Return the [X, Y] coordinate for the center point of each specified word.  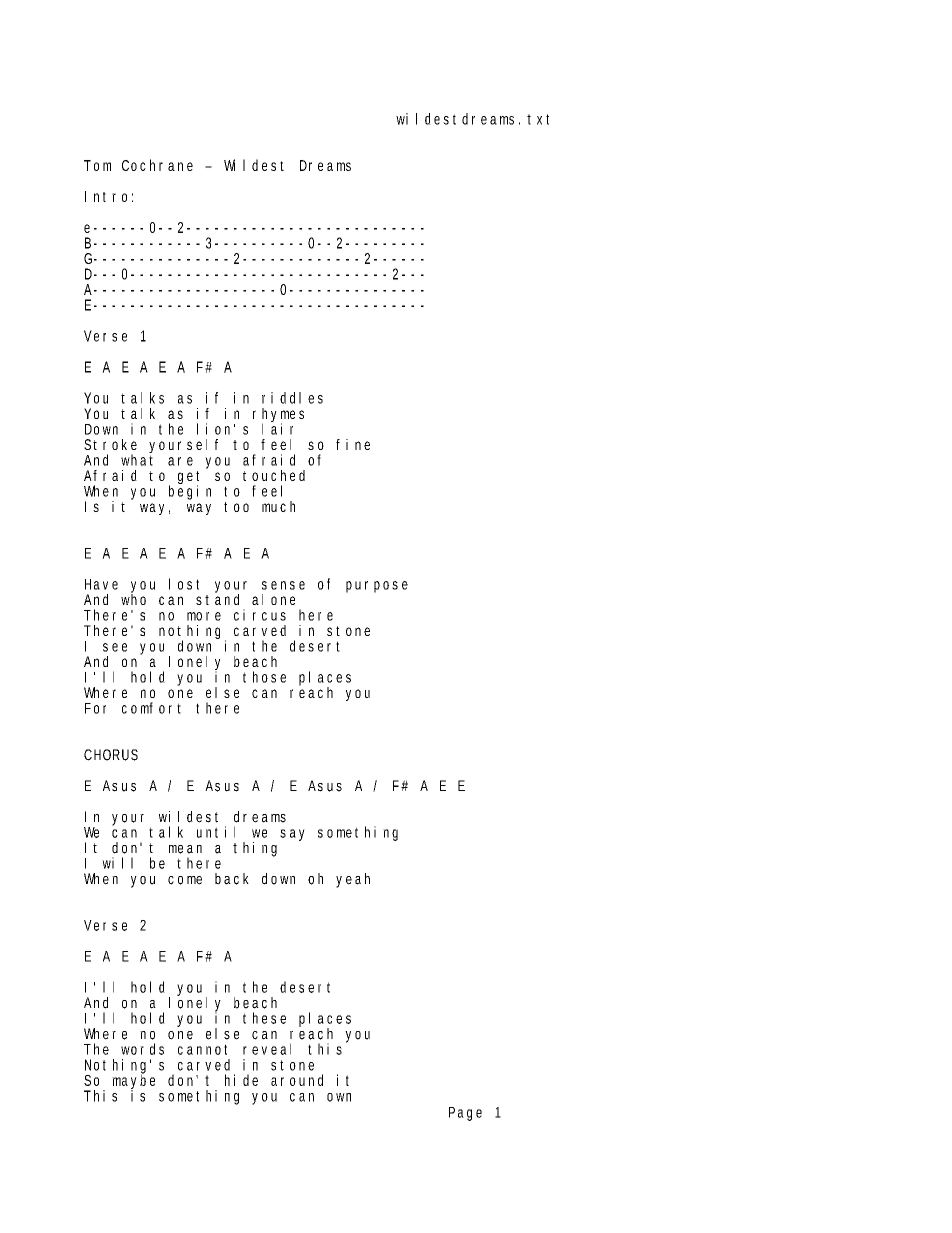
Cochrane [157, 165]
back [232, 879]
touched [274, 475]
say [292, 835]
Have [101, 584]
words [142, 1049]
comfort [151, 708]
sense [283, 585]
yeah [353, 880]
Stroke [110, 444]
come [185, 880]
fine [353, 444]
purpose [377, 587]
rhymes [278, 416]
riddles [292, 398]
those [264, 677]
